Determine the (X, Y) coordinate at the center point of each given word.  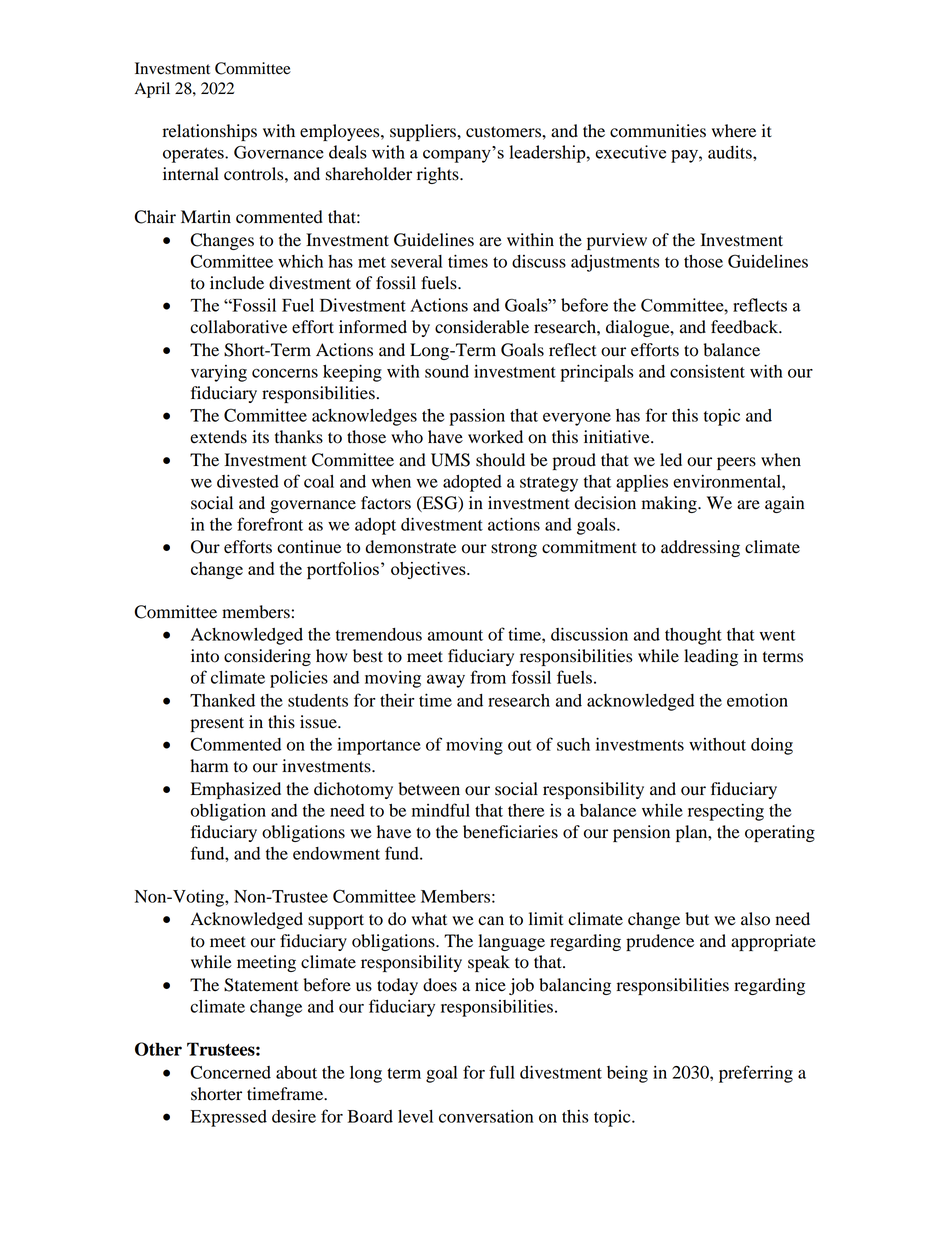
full (502, 1072)
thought (693, 636)
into (205, 656)
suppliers (424, 132)
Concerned (230, 1072)
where (734, 131)
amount (455, 635)
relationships (209, 132)
